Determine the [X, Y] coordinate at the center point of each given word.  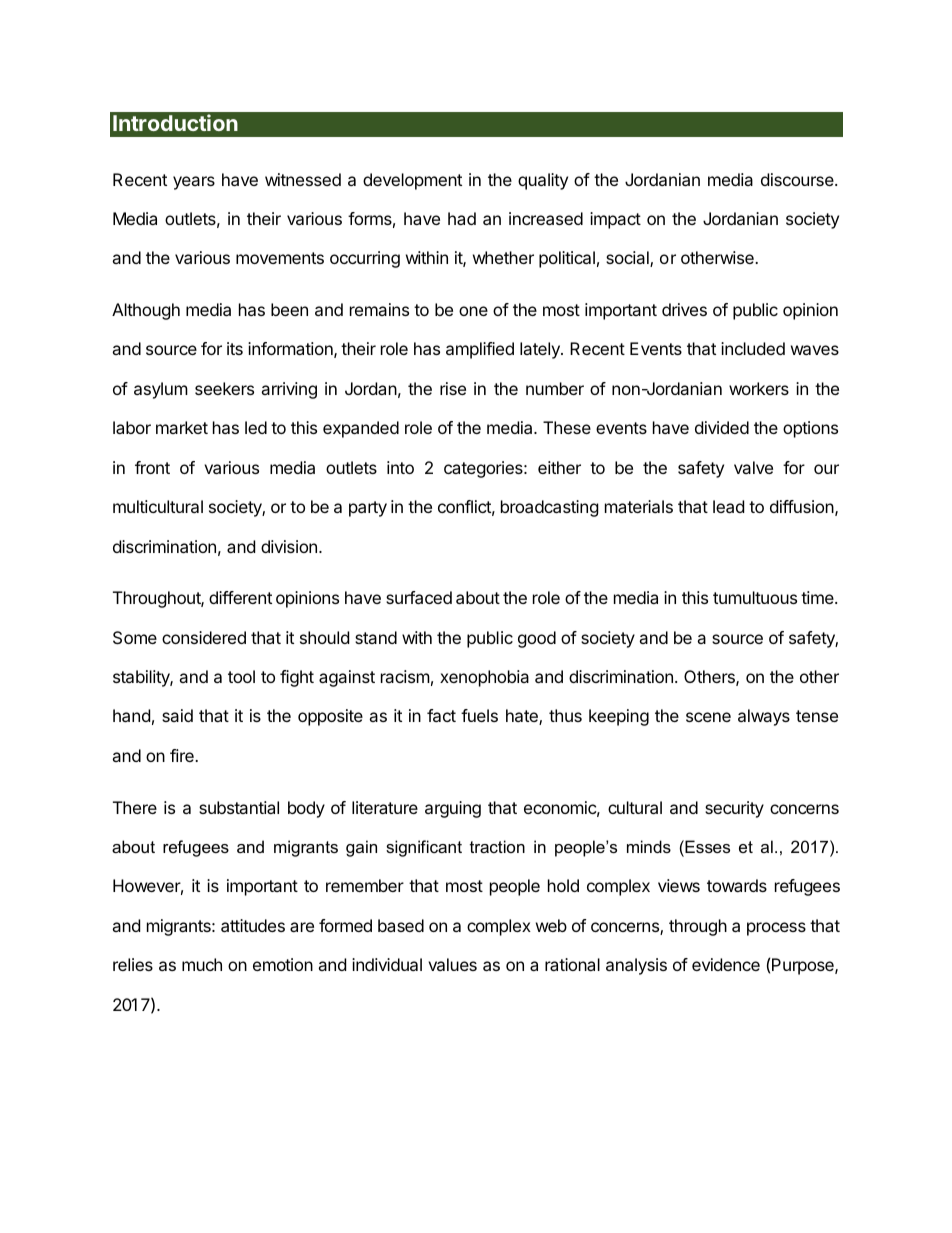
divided [722, 427]
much [202, 964]
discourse [798, 179]
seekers [224, 388]
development [412, 181]
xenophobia [484, 678]
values [452, 964]
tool [241, 676]
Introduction [175, 122]
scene [708, 717]
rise [453, 388]
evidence [726, 964]
